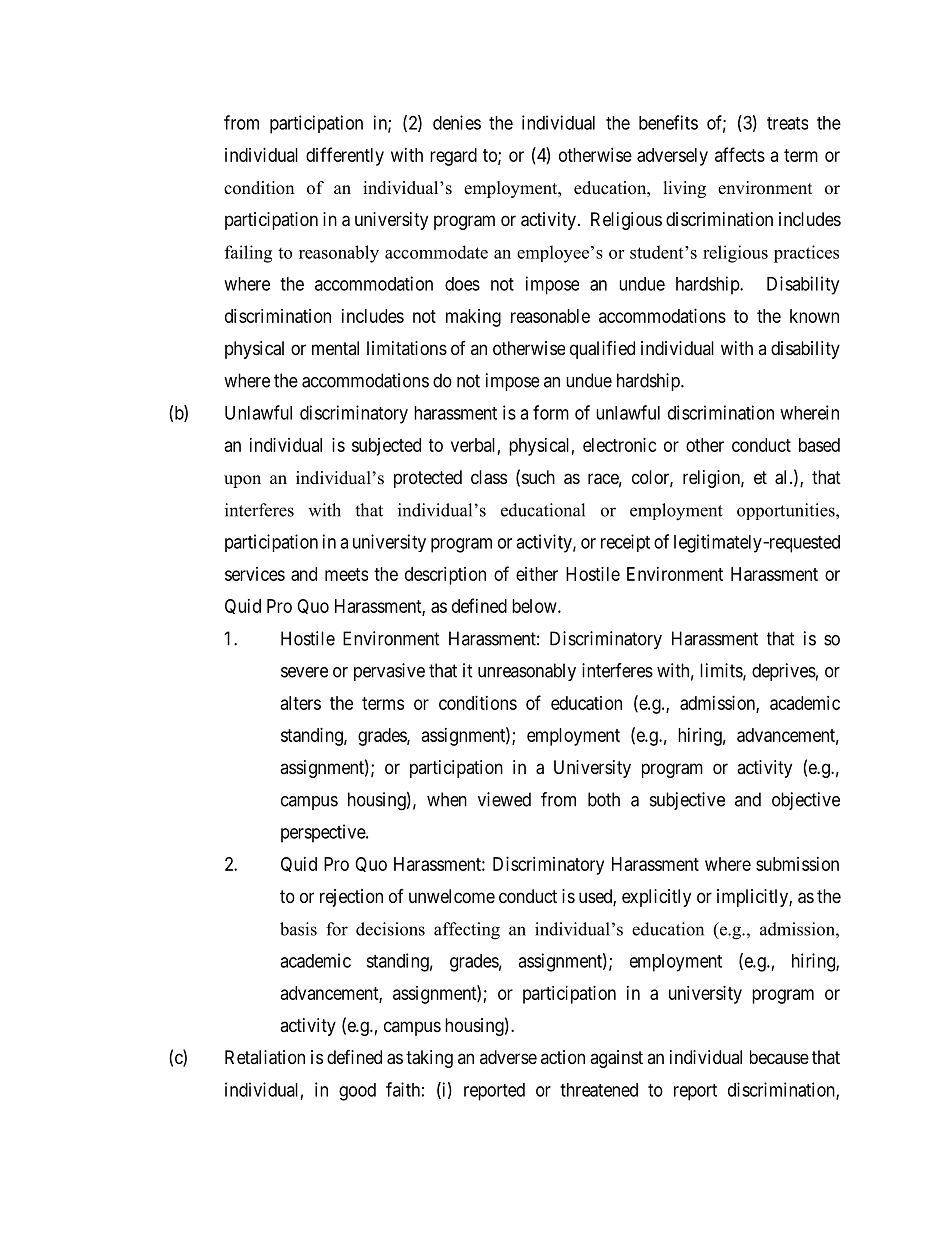 The width and height of the document is (952, 1233). Describe the element at coordinates (819, 445) in the document. I see `based` at that location.
